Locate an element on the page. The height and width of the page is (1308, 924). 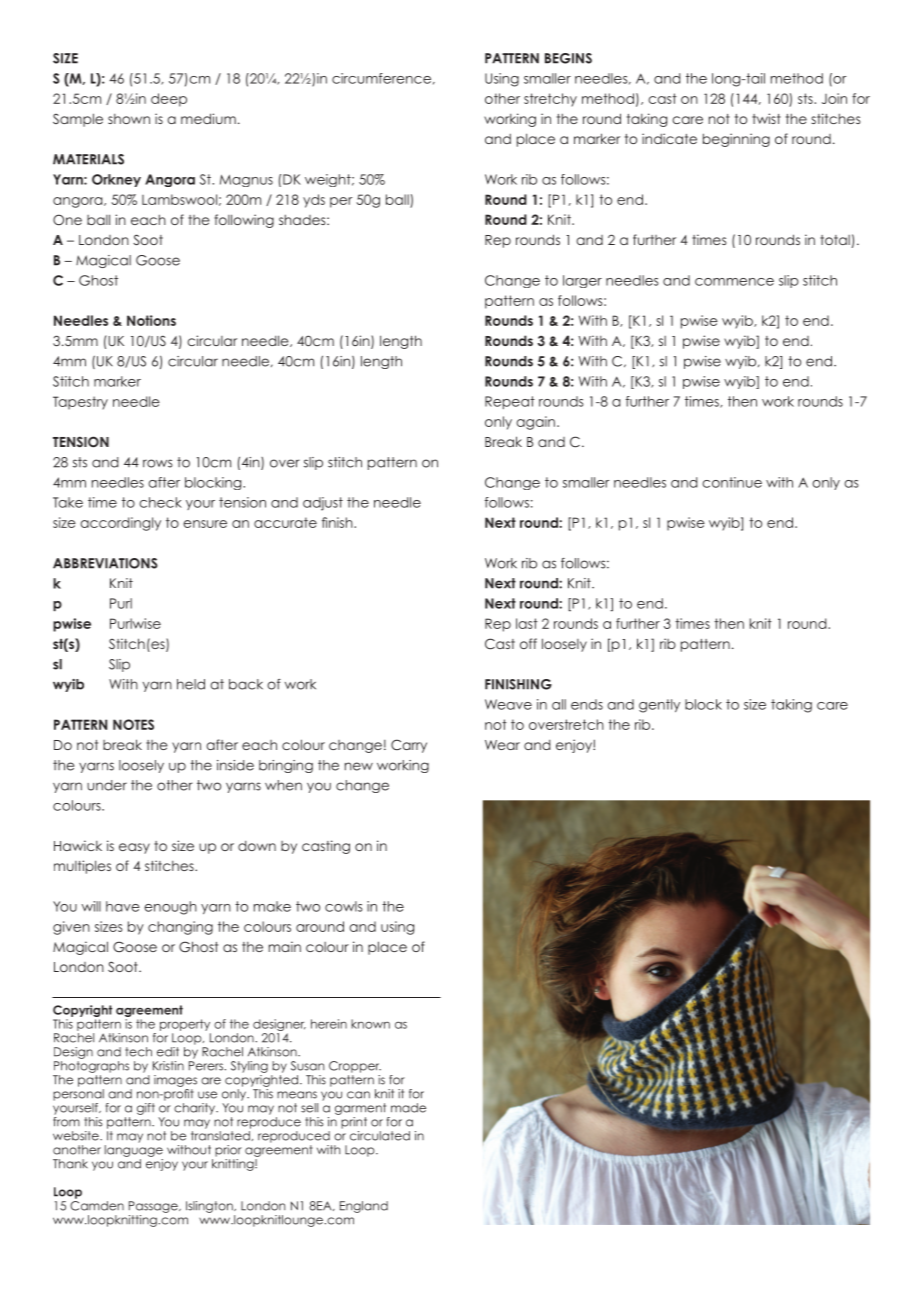
deep is located at coordinates (169, 100).
